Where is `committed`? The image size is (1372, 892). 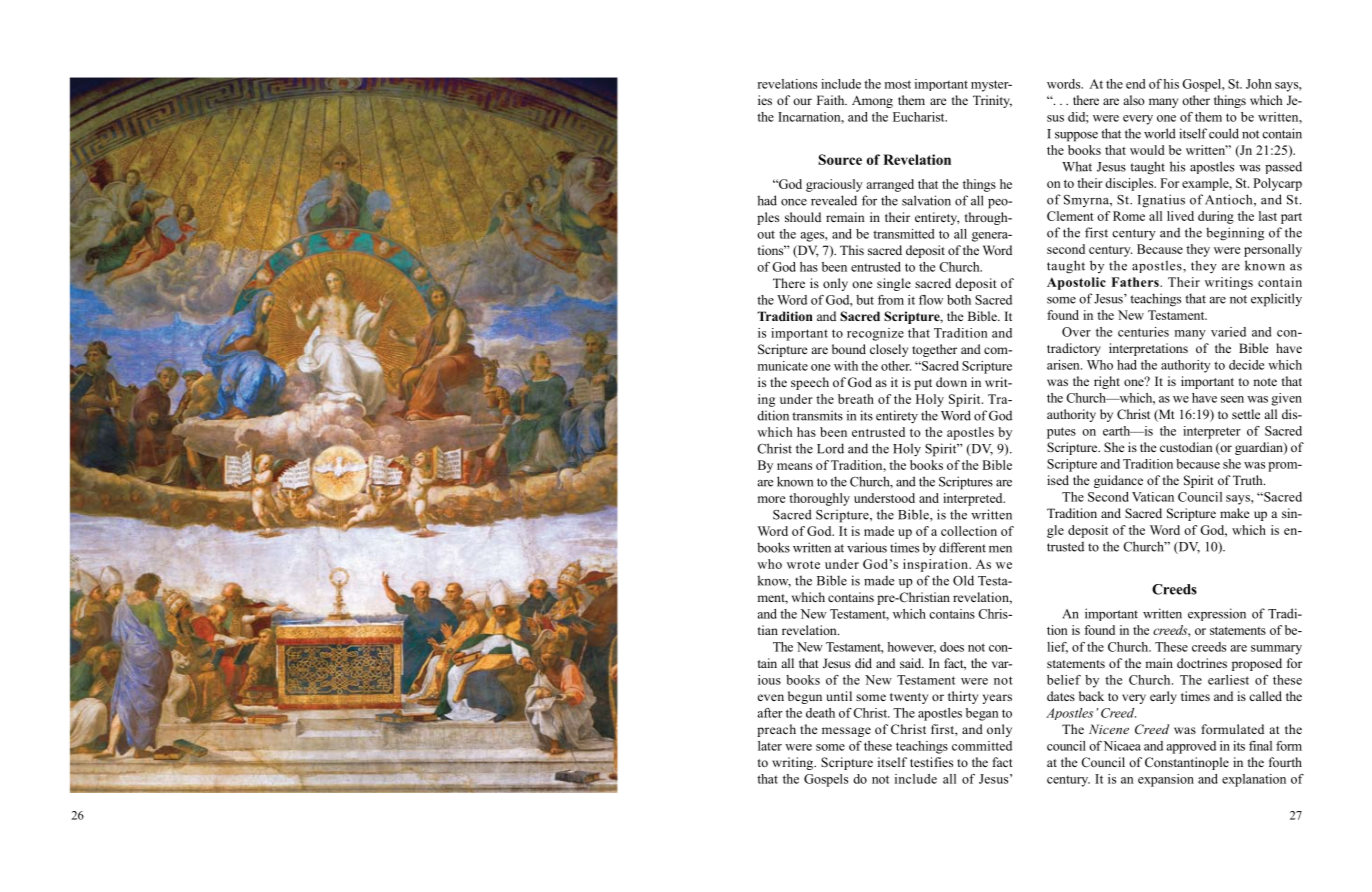
committed is located at coordinates (982, 746).
